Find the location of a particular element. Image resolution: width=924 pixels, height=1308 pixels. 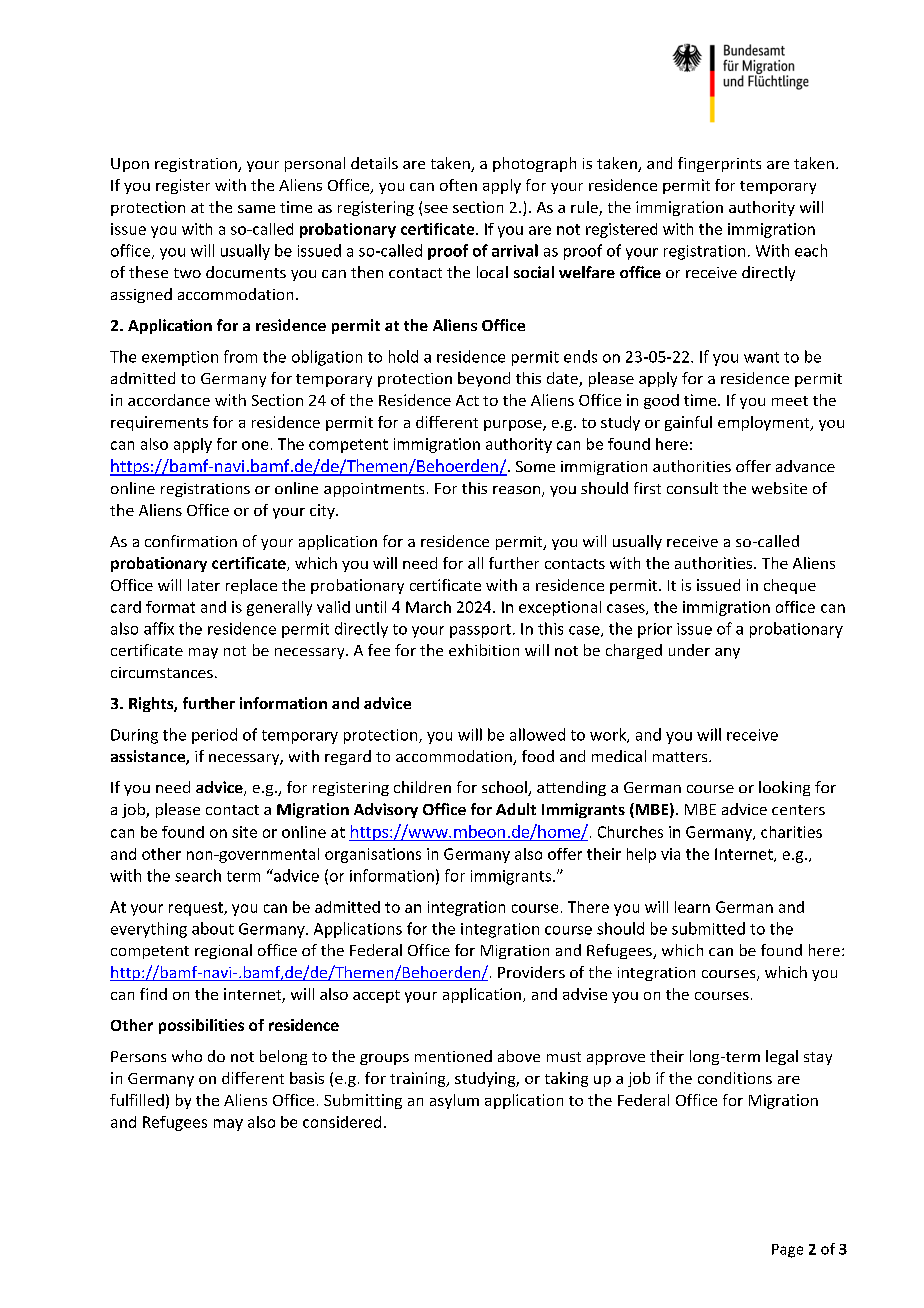

often is located at coordinates (458, 185).
